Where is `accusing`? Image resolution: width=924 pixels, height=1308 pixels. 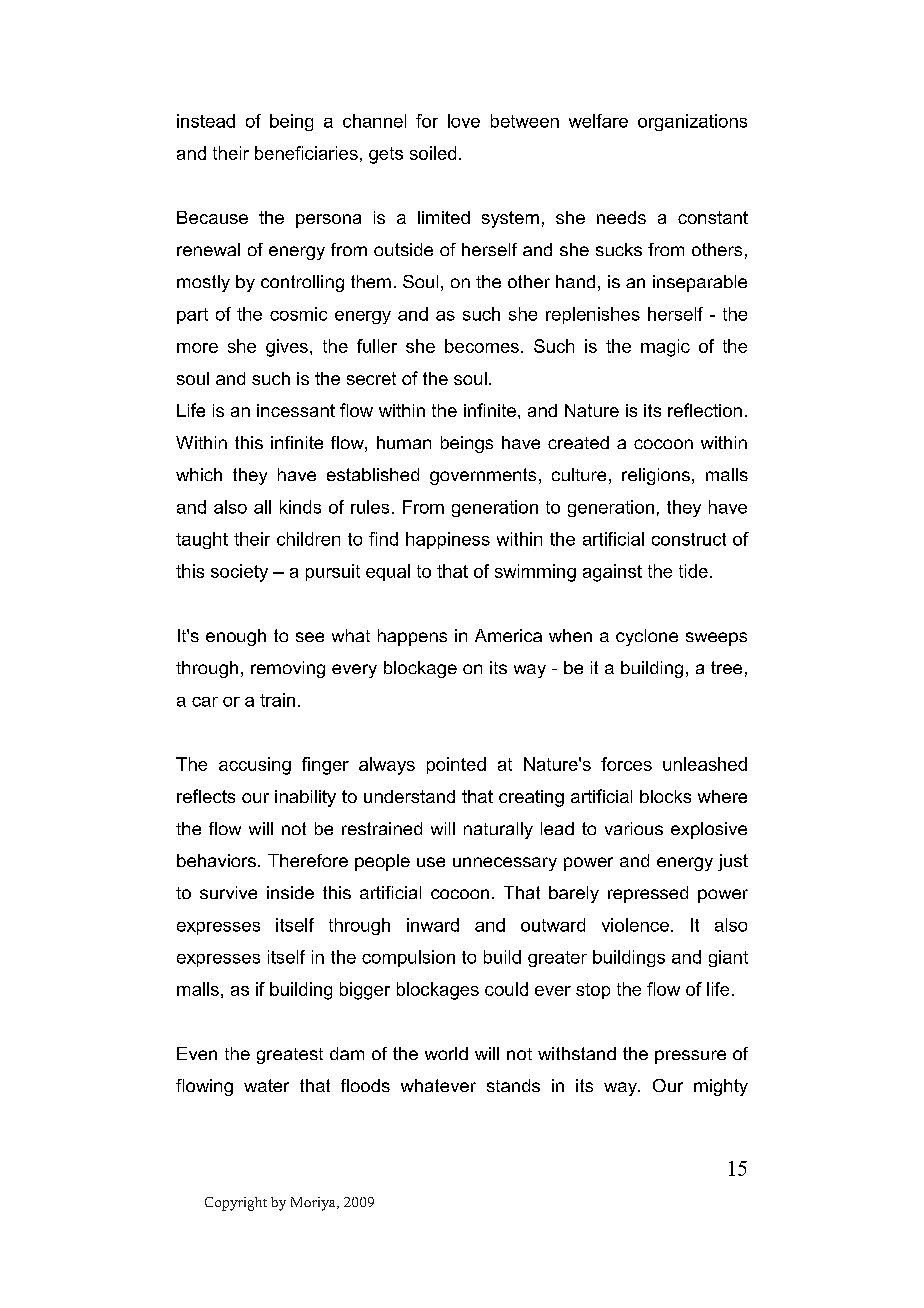
accusing is located at coordinates (255, 766).
